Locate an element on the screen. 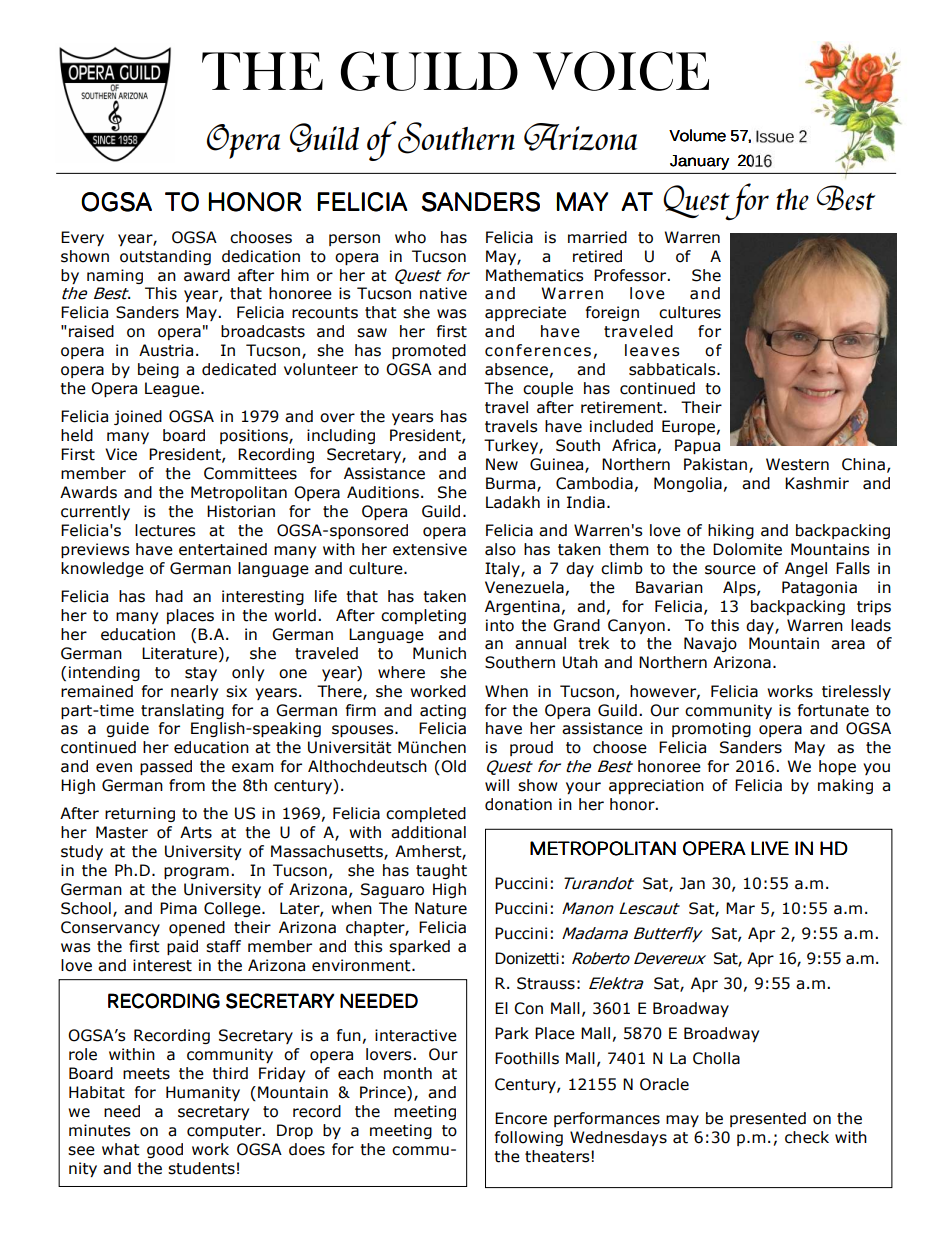 This screenshot has height=1233, width=952. absence is located at coordinates (516, 369).
